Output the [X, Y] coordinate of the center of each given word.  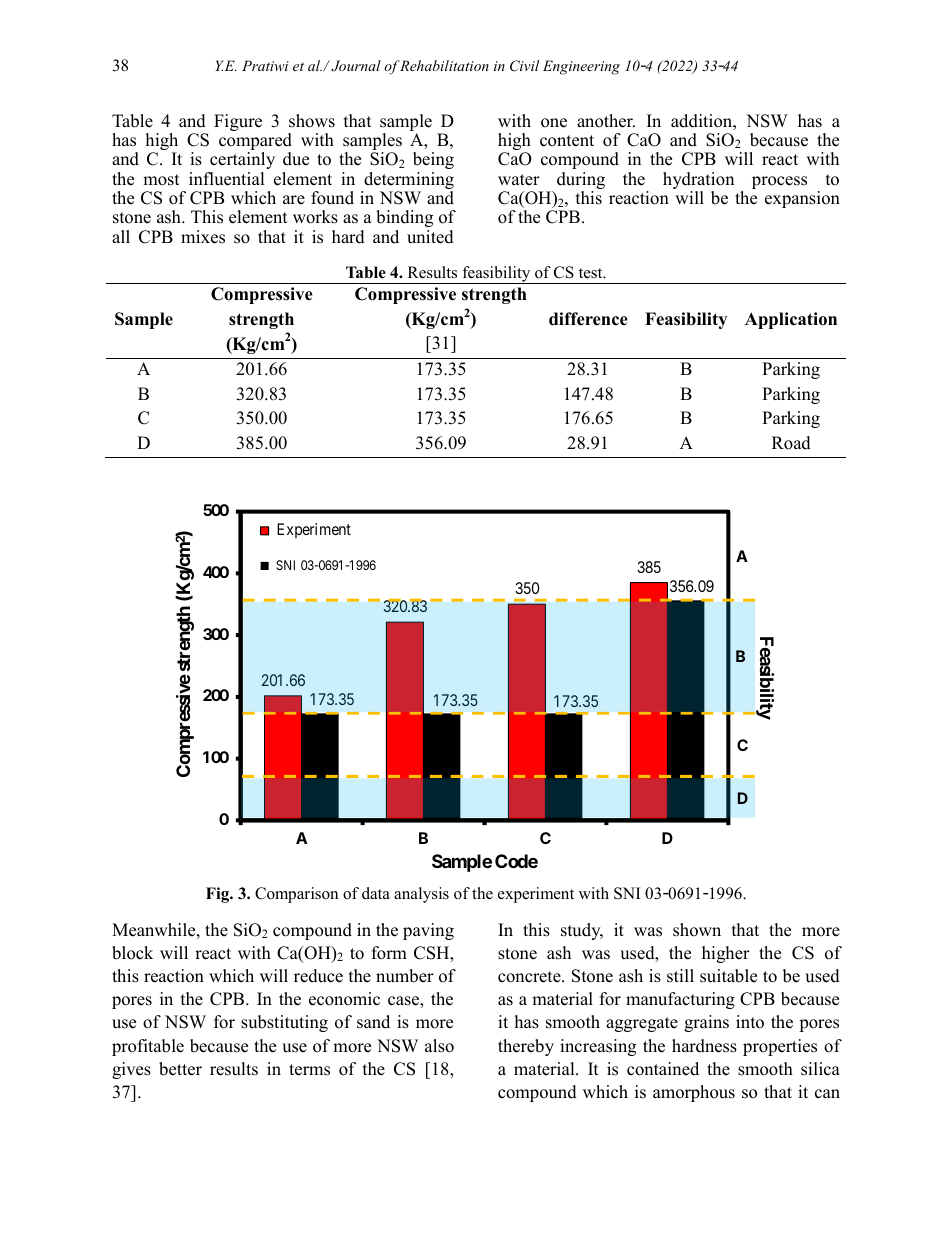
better [180, 1069]
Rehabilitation [444, 65]
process [779, 182]
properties [780, 1047]
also [439, 1046]
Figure [238, 122]
